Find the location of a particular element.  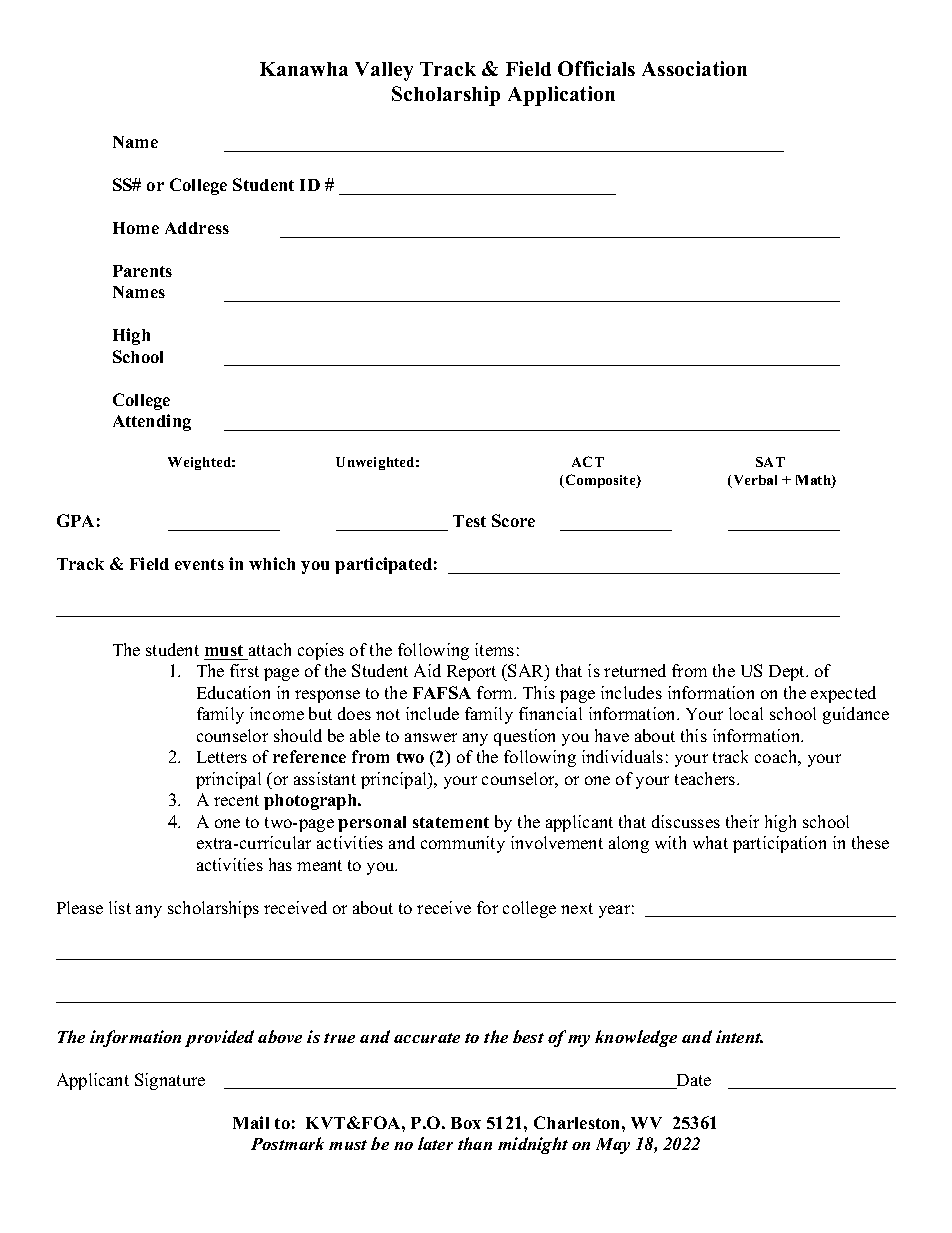

Address is located at coordinates (197, 228).
